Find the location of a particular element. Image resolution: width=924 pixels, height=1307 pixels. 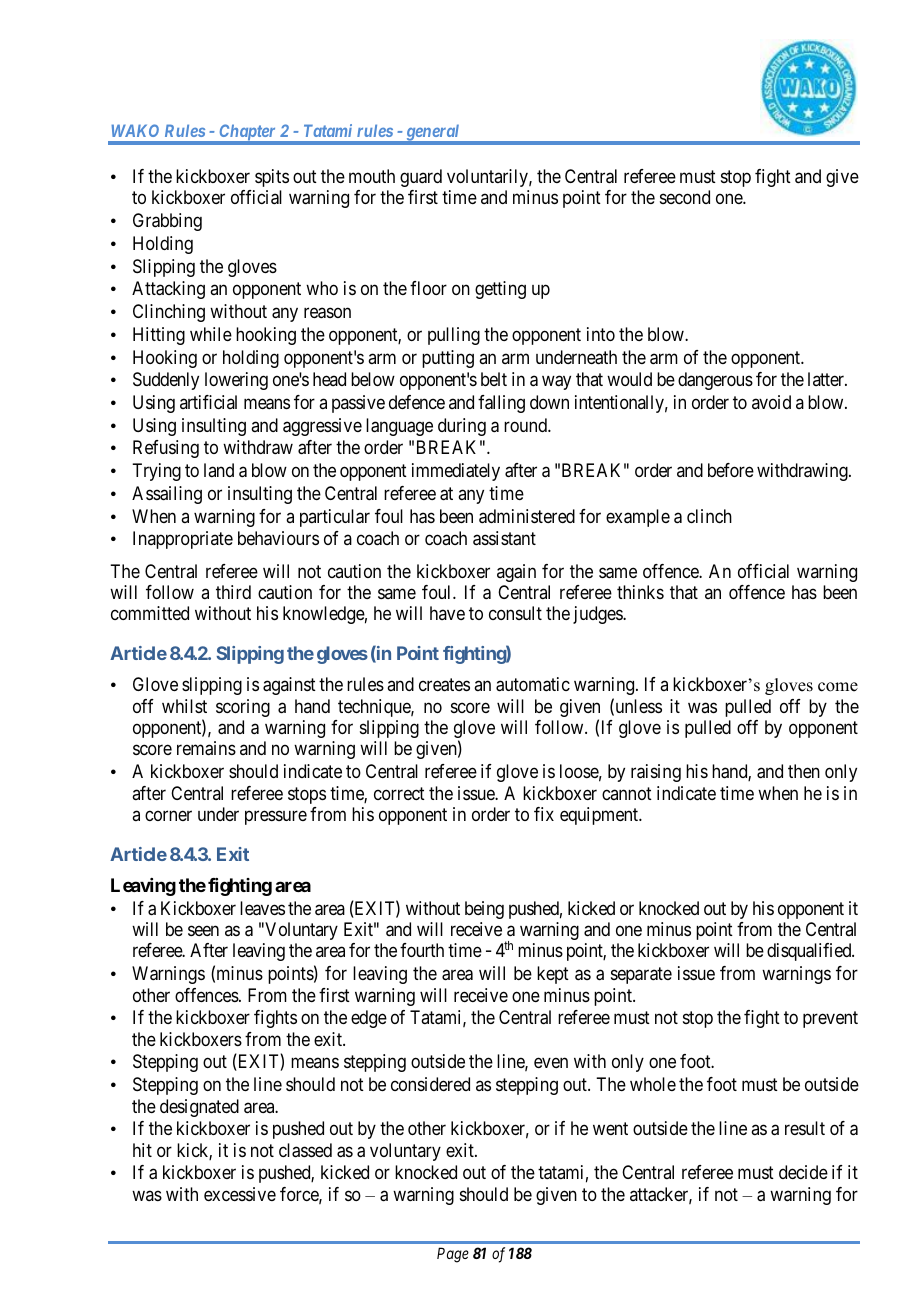

Page is located at coordinates (453, 1255).
